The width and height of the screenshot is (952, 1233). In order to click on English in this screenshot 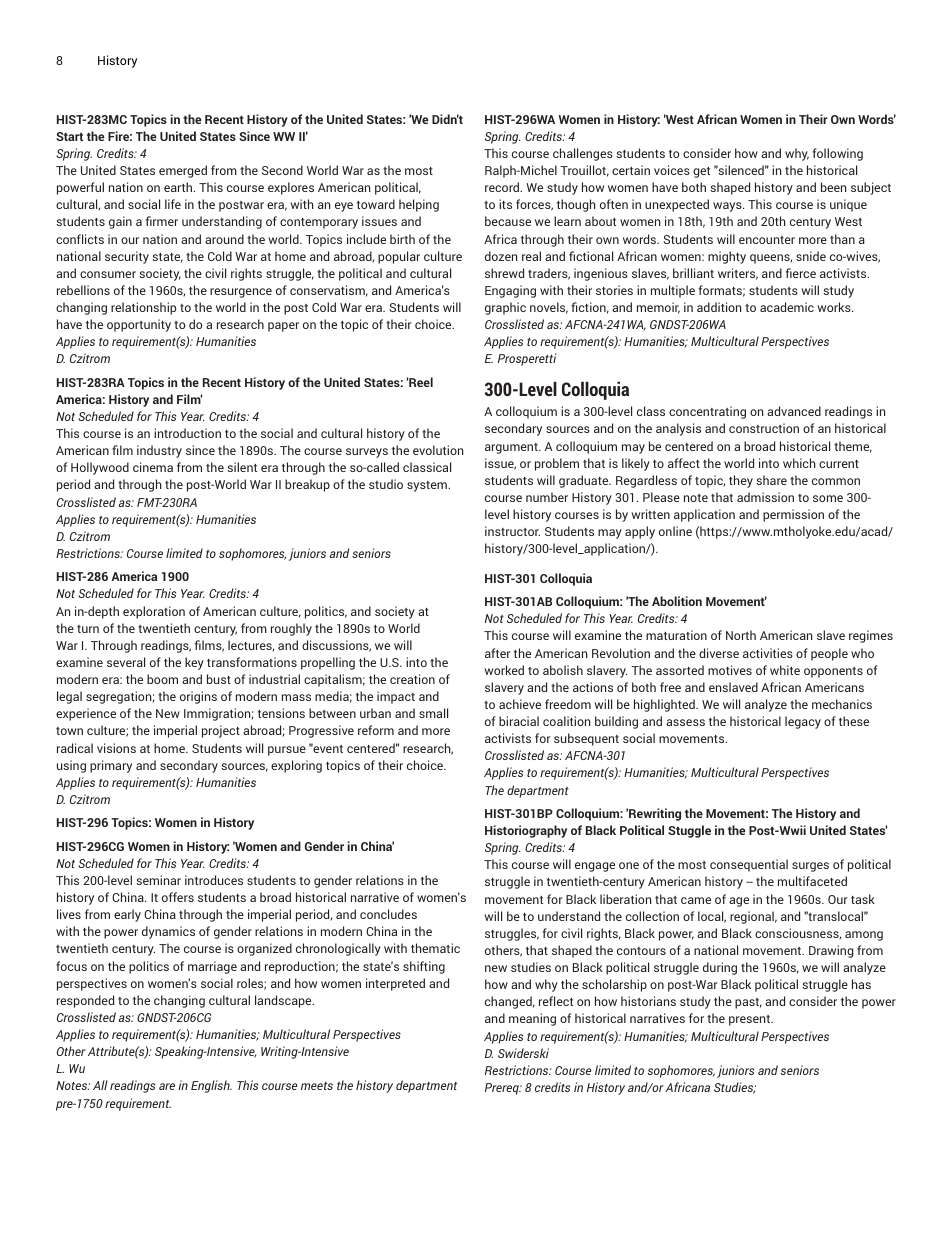, I will do `click(211, 1086)`.
